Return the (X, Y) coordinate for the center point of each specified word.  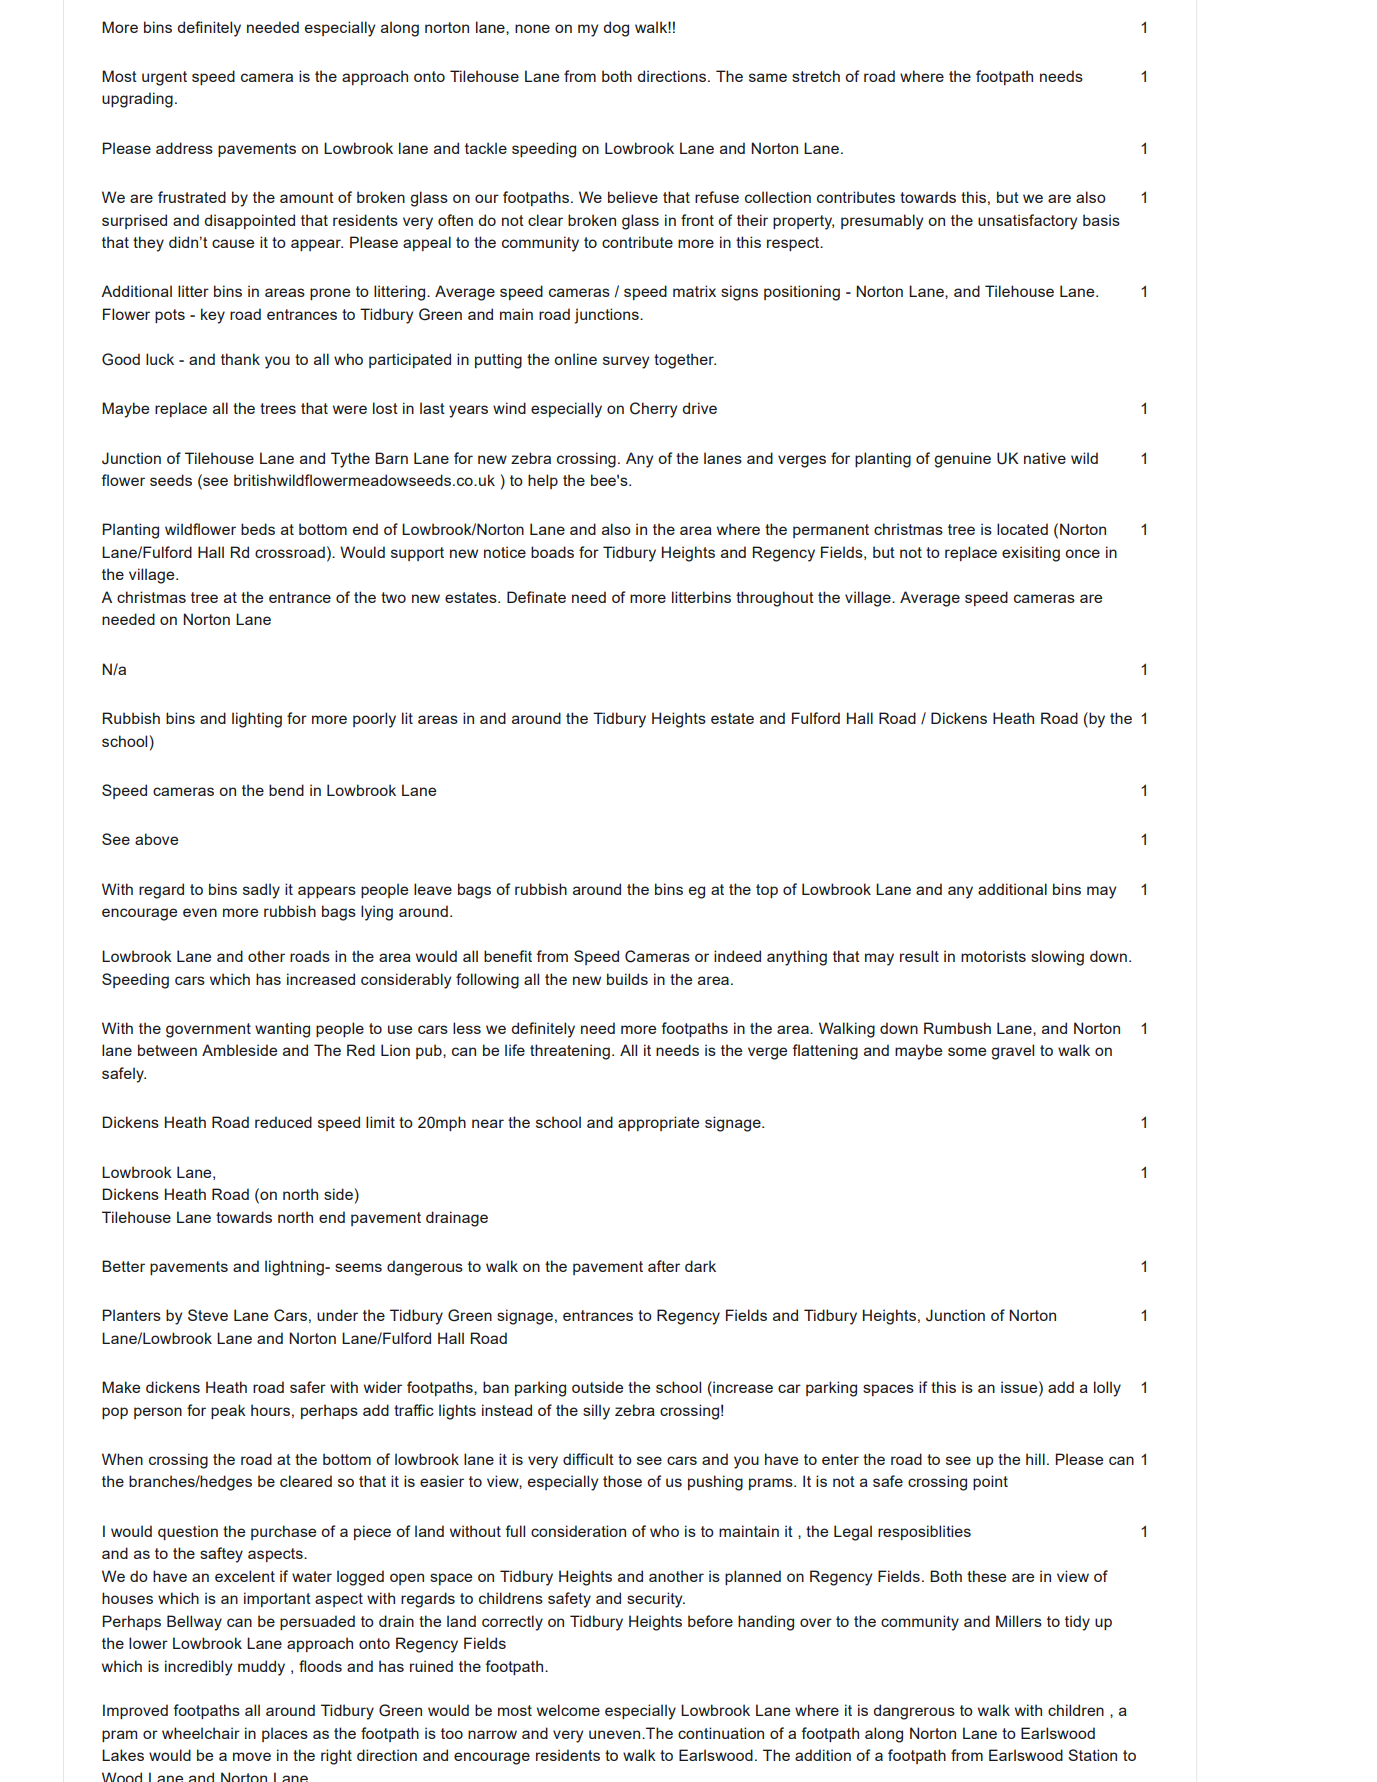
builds (627, 979)
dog (616, 29)
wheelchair (201, 1733)
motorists (993, 956)
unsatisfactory (1027, 222)
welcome (568, 1710)
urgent (164, 78)
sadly (261, 891)
